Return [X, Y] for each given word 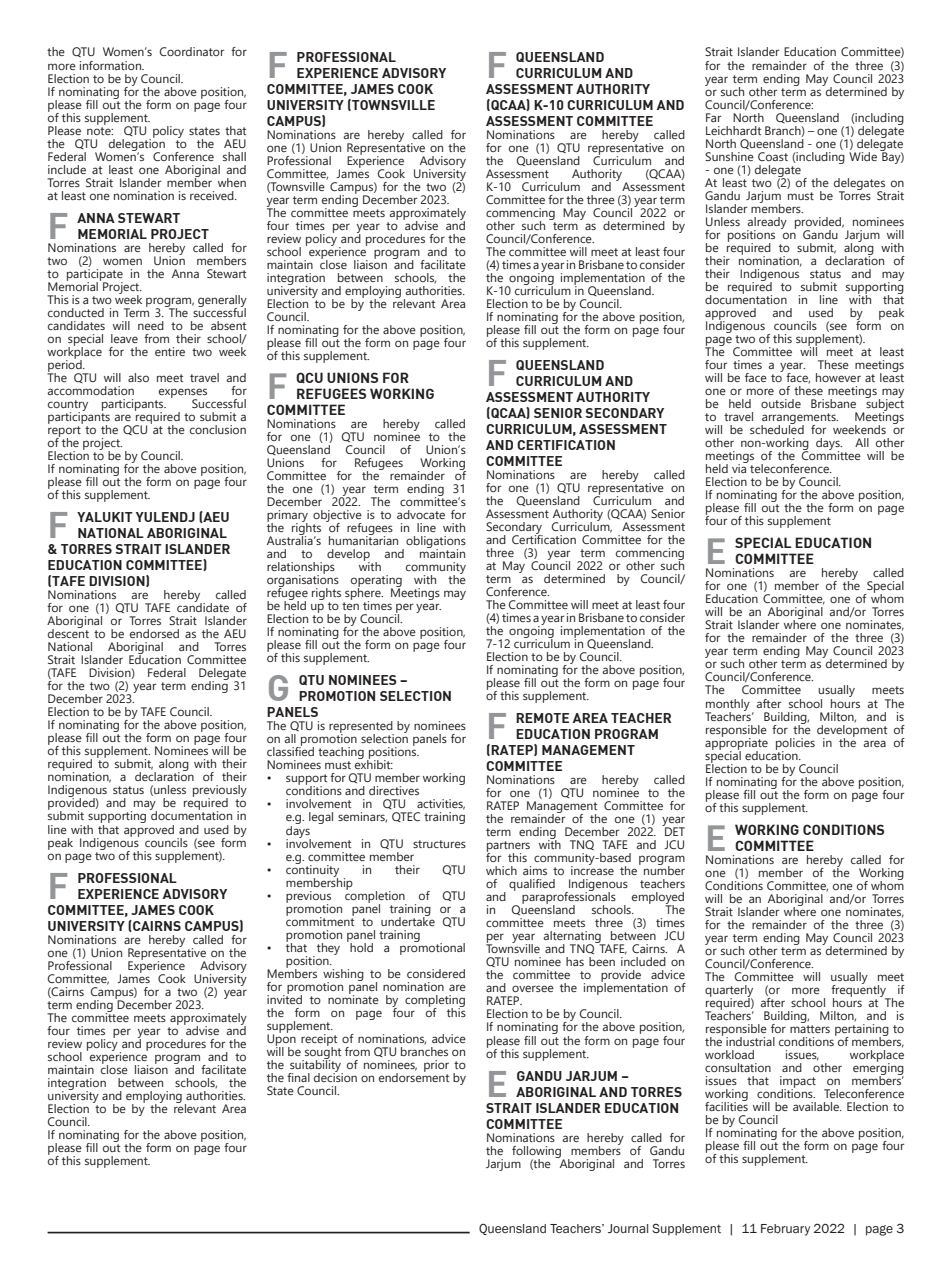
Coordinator [192, 51]
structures [439, 844]
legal [321, 818]
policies [795, 745]
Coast [773, 156]
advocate [421, 514]
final [298, 1077]
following [538, 1153]
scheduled [777, 428]
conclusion [218, 429]
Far [713, 117]
